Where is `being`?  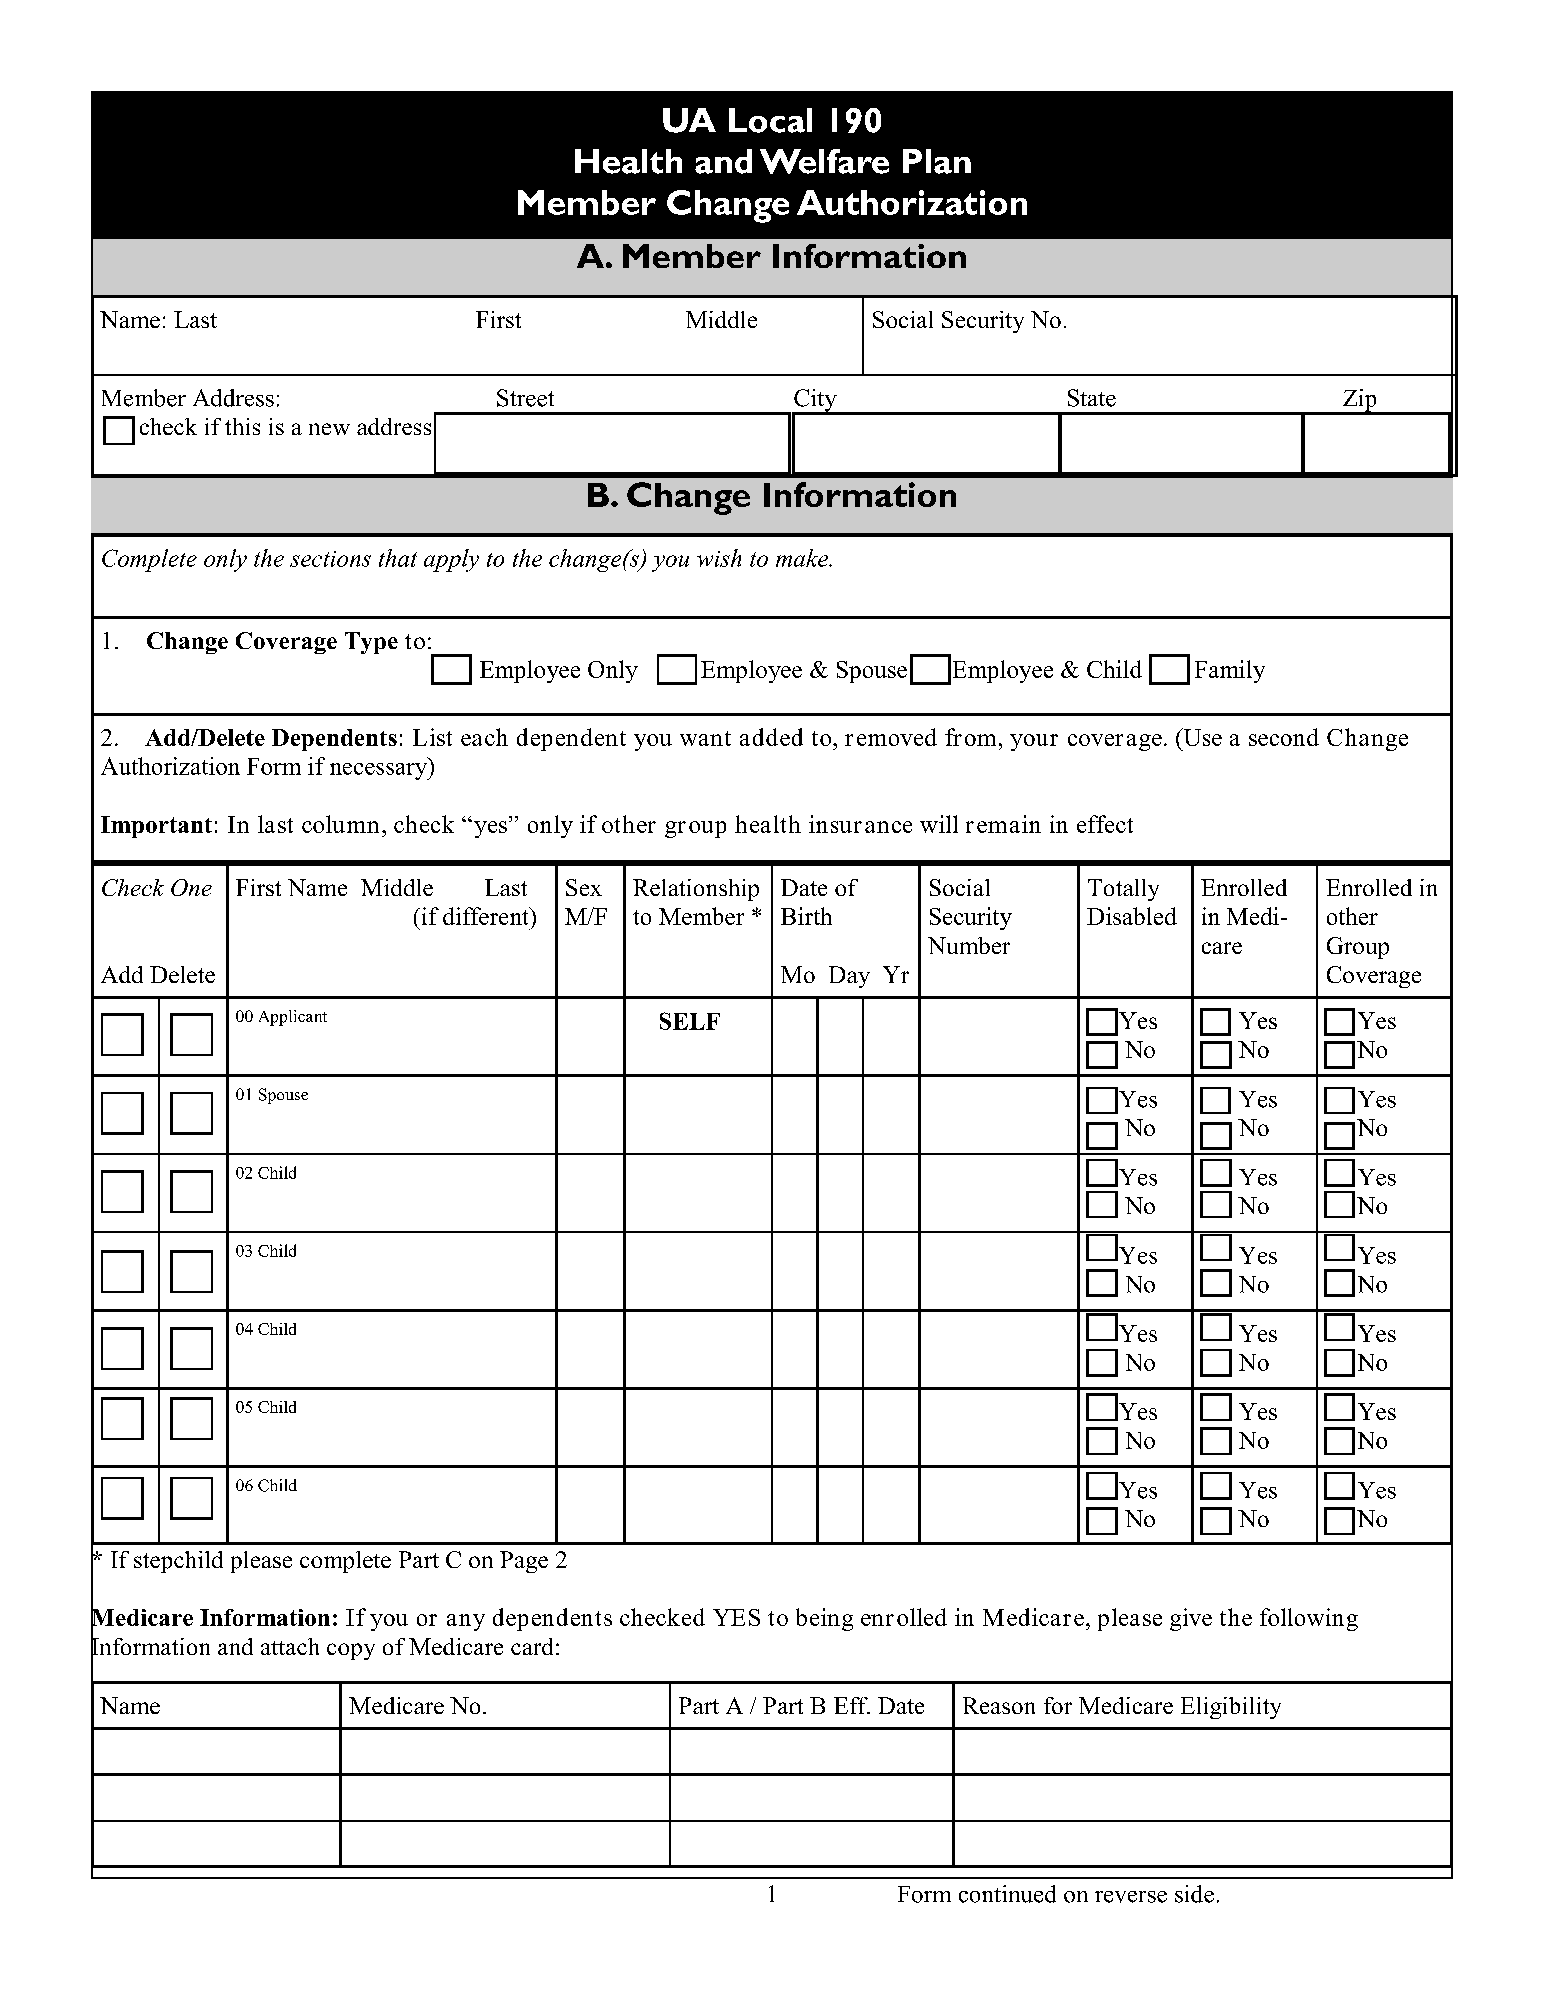
being is located at coordinates (824, 1619).
